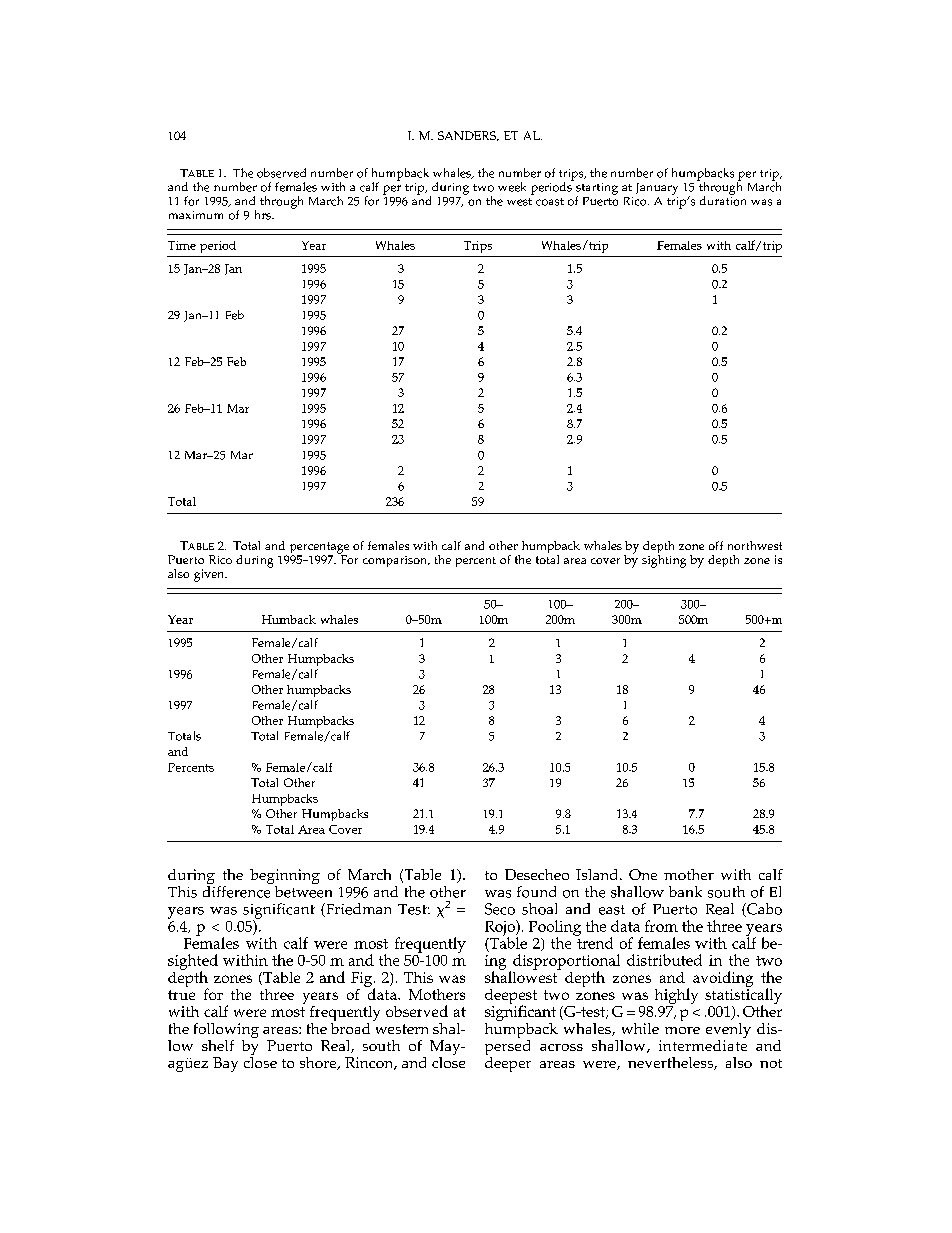  Describe the element at coordinates (468, 136) in the screenshot. I see `SANDERS` at that location.
